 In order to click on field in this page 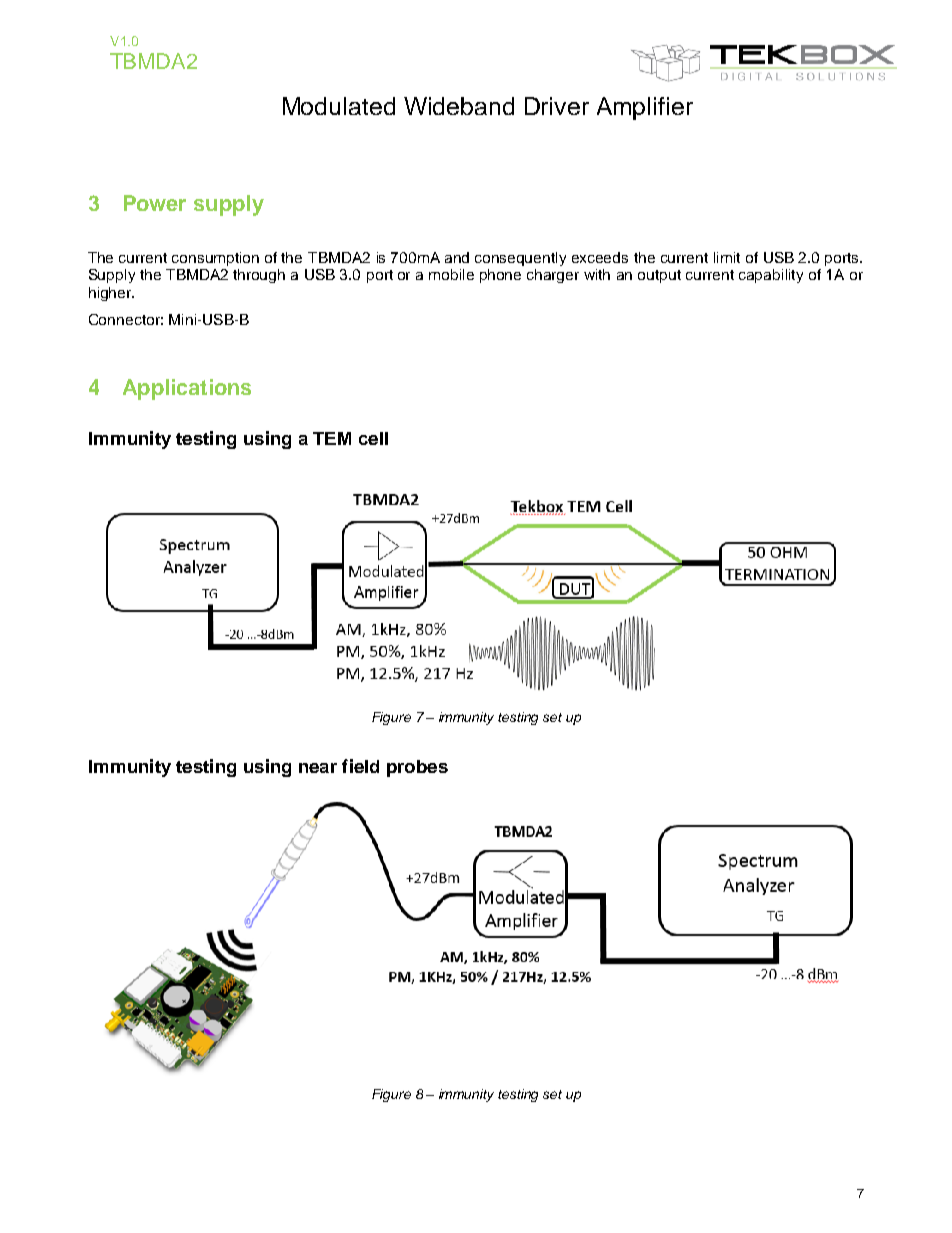, I will do `click(360, 766)`.
